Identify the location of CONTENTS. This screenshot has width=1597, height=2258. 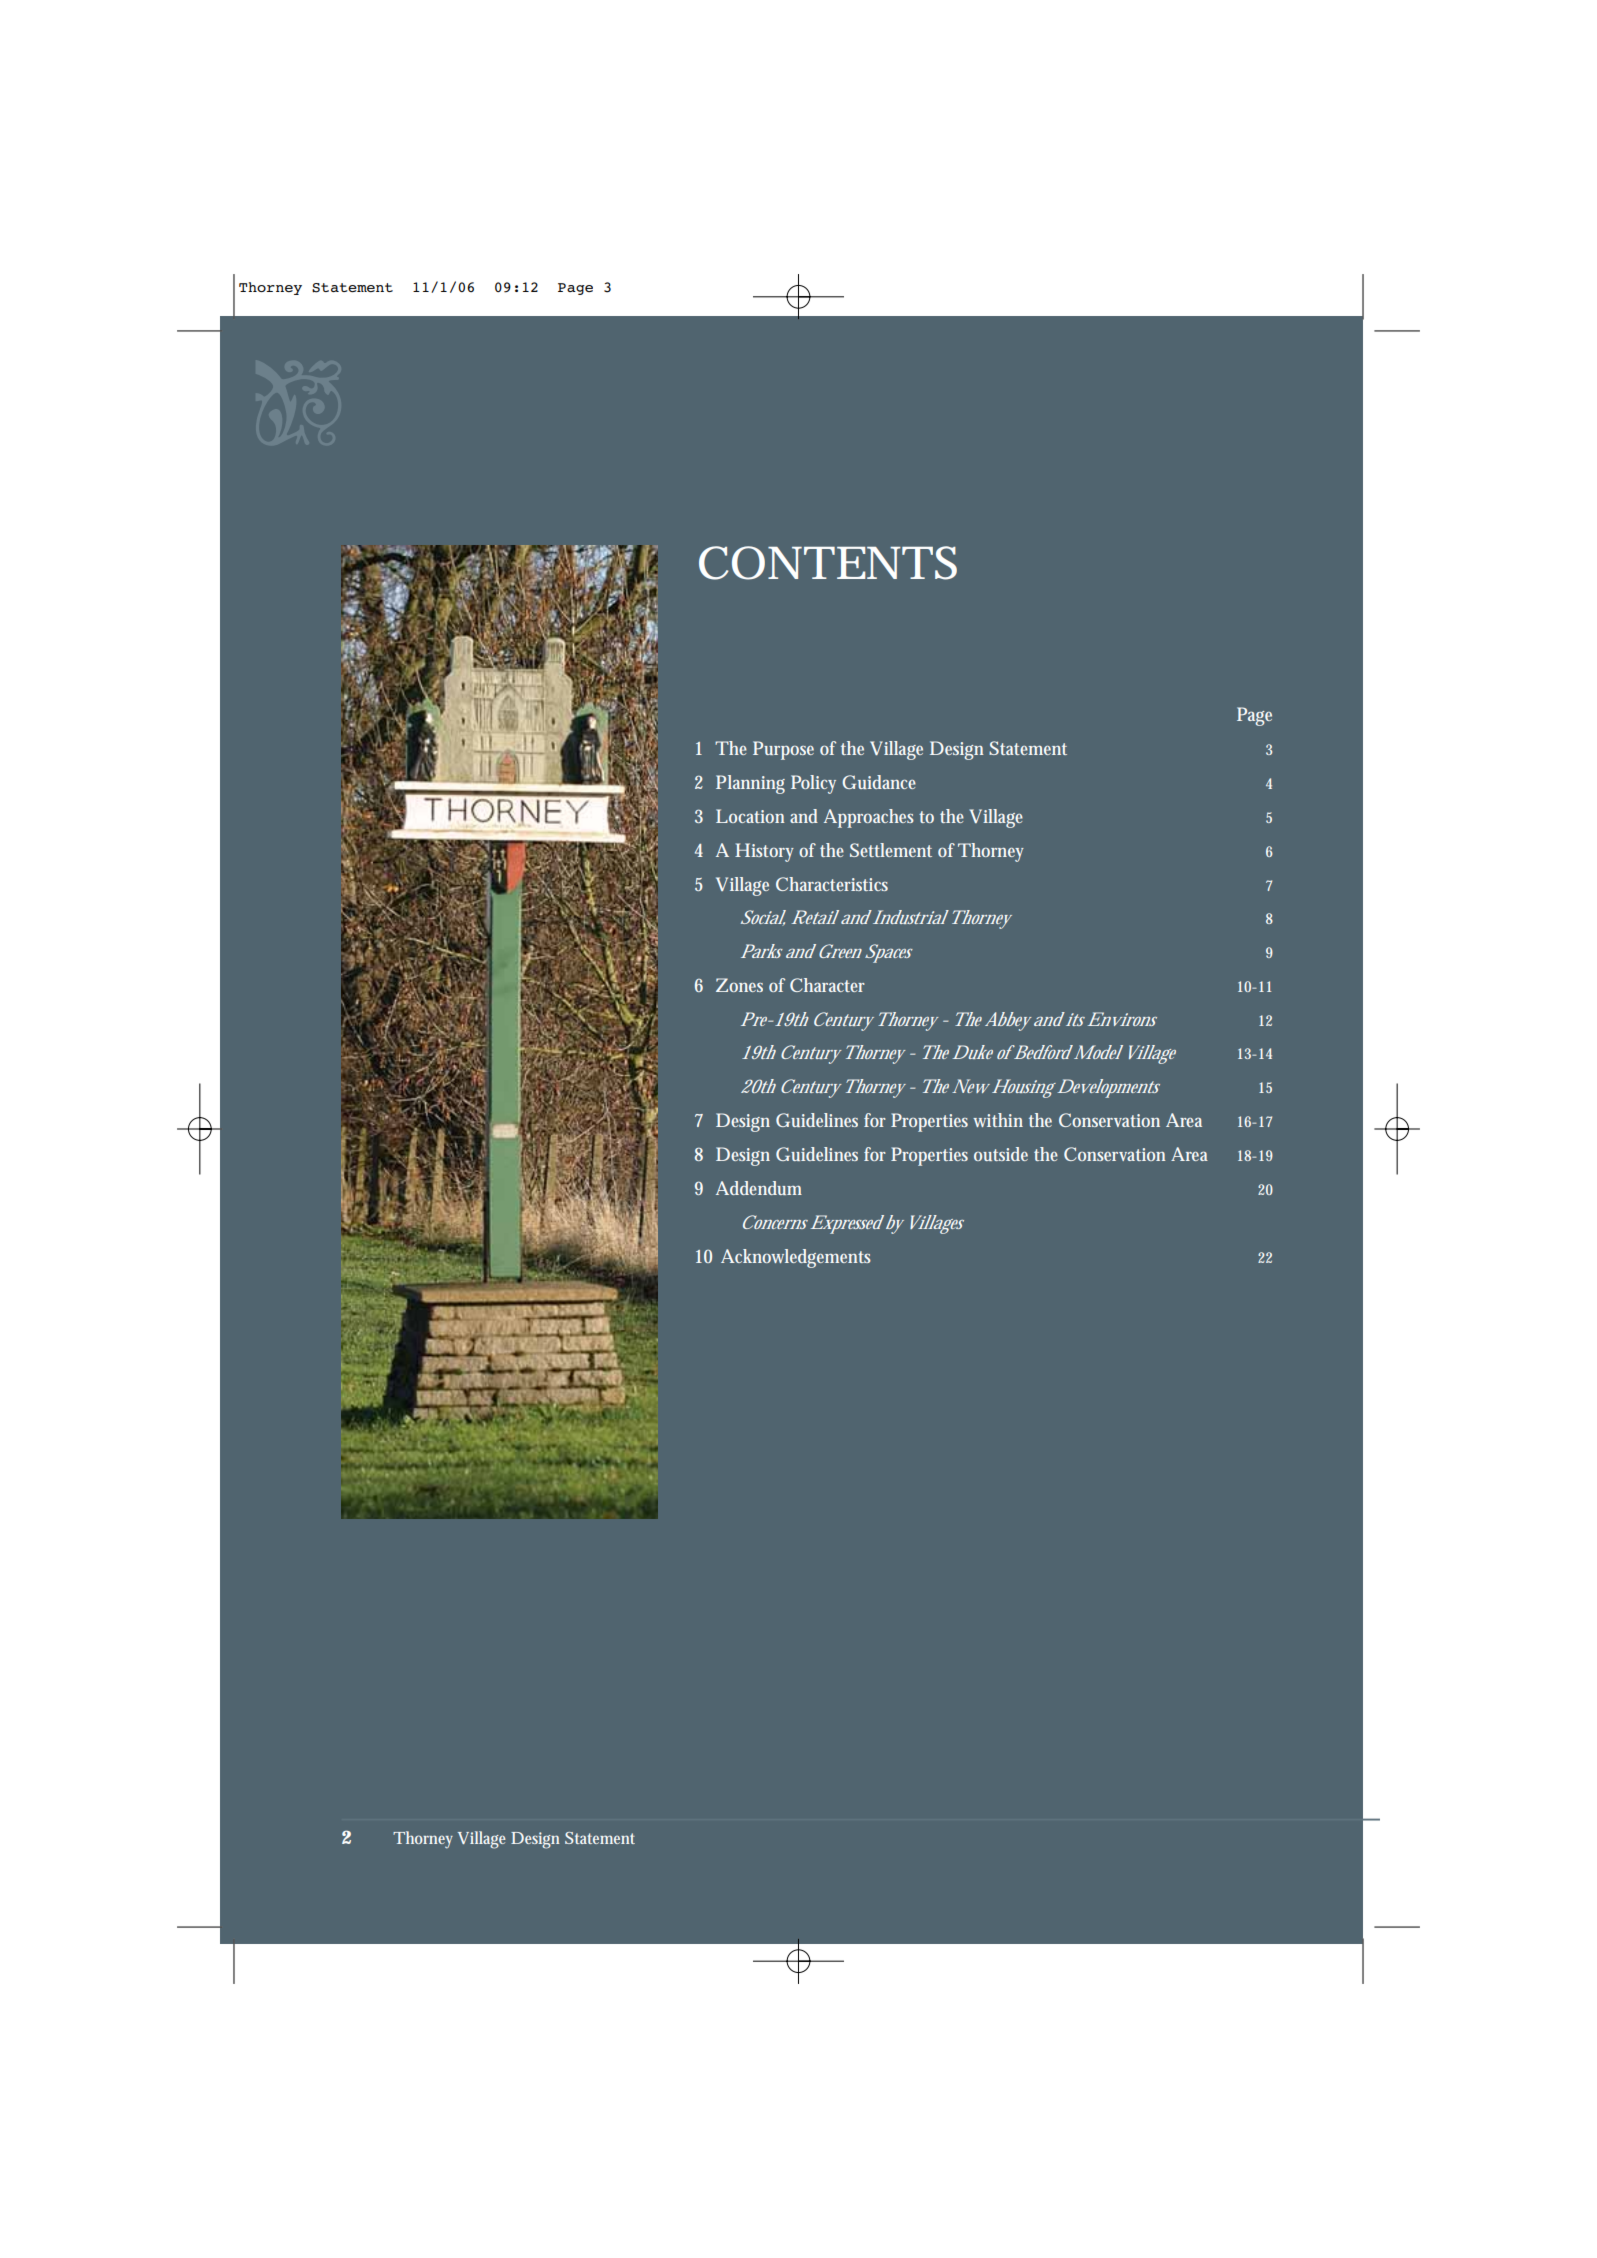
(828, 563).
